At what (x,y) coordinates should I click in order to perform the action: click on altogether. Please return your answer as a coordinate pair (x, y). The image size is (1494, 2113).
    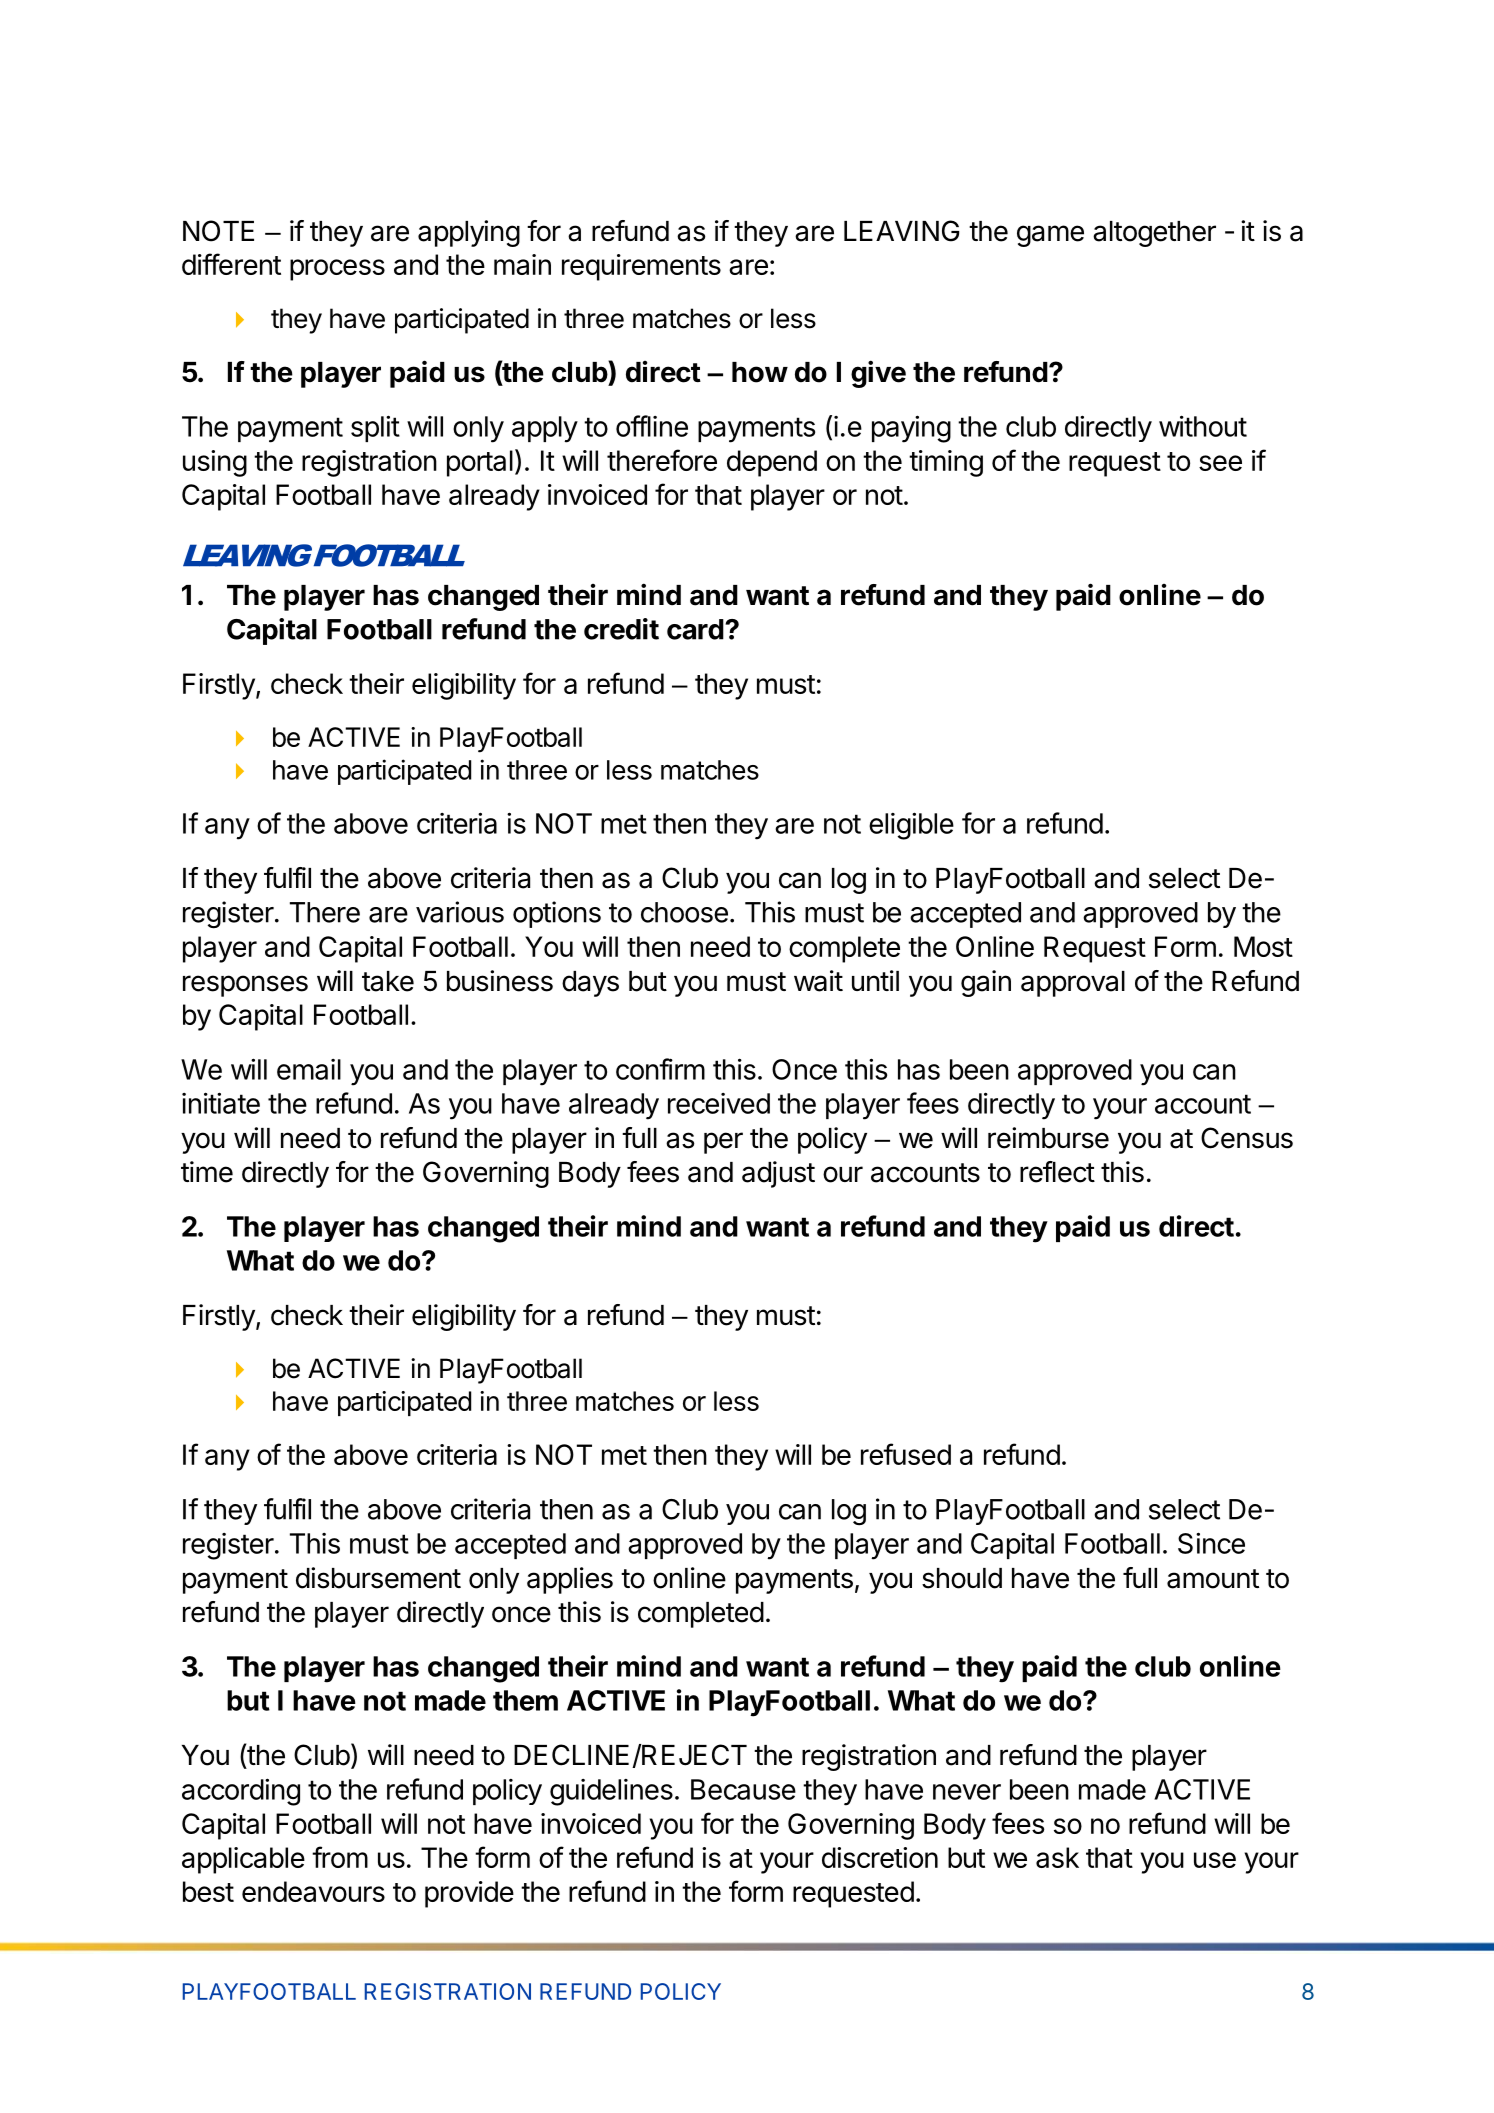
    Looking at the image, I should click on (1154, 234).
